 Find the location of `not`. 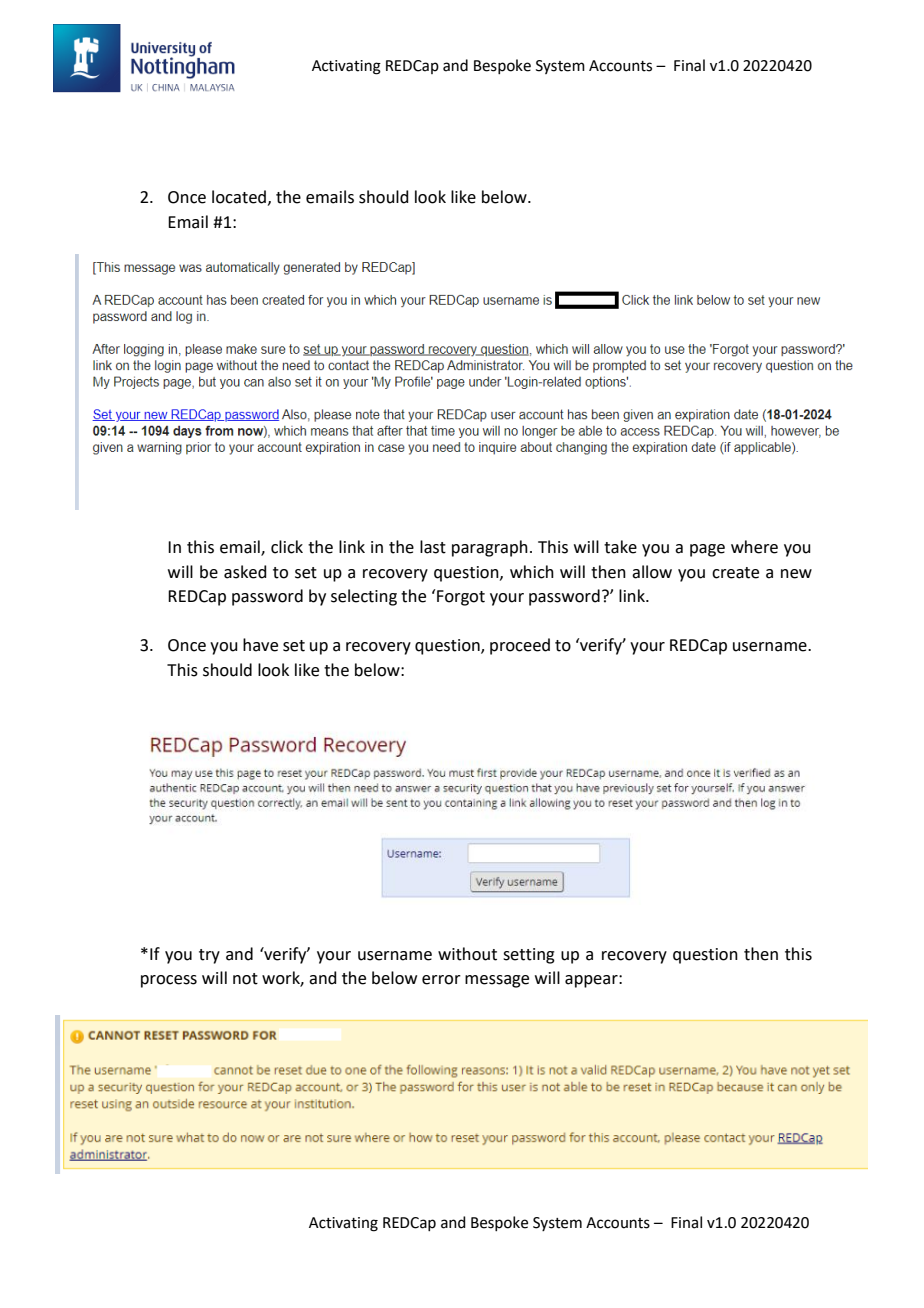

not is located at coordinates (245, 979).
